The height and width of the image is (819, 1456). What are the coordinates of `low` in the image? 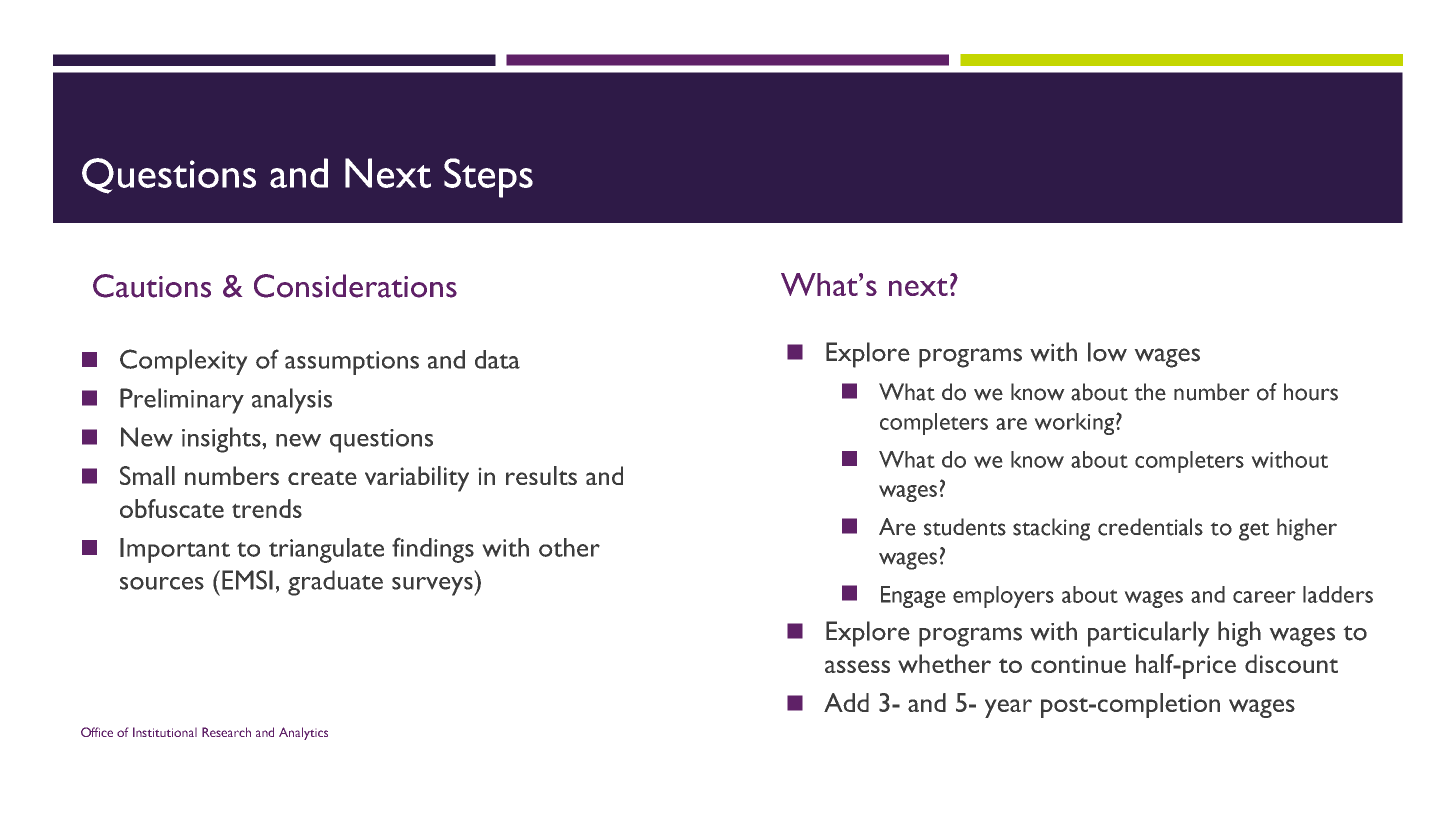 It's located at (1107, 352).
